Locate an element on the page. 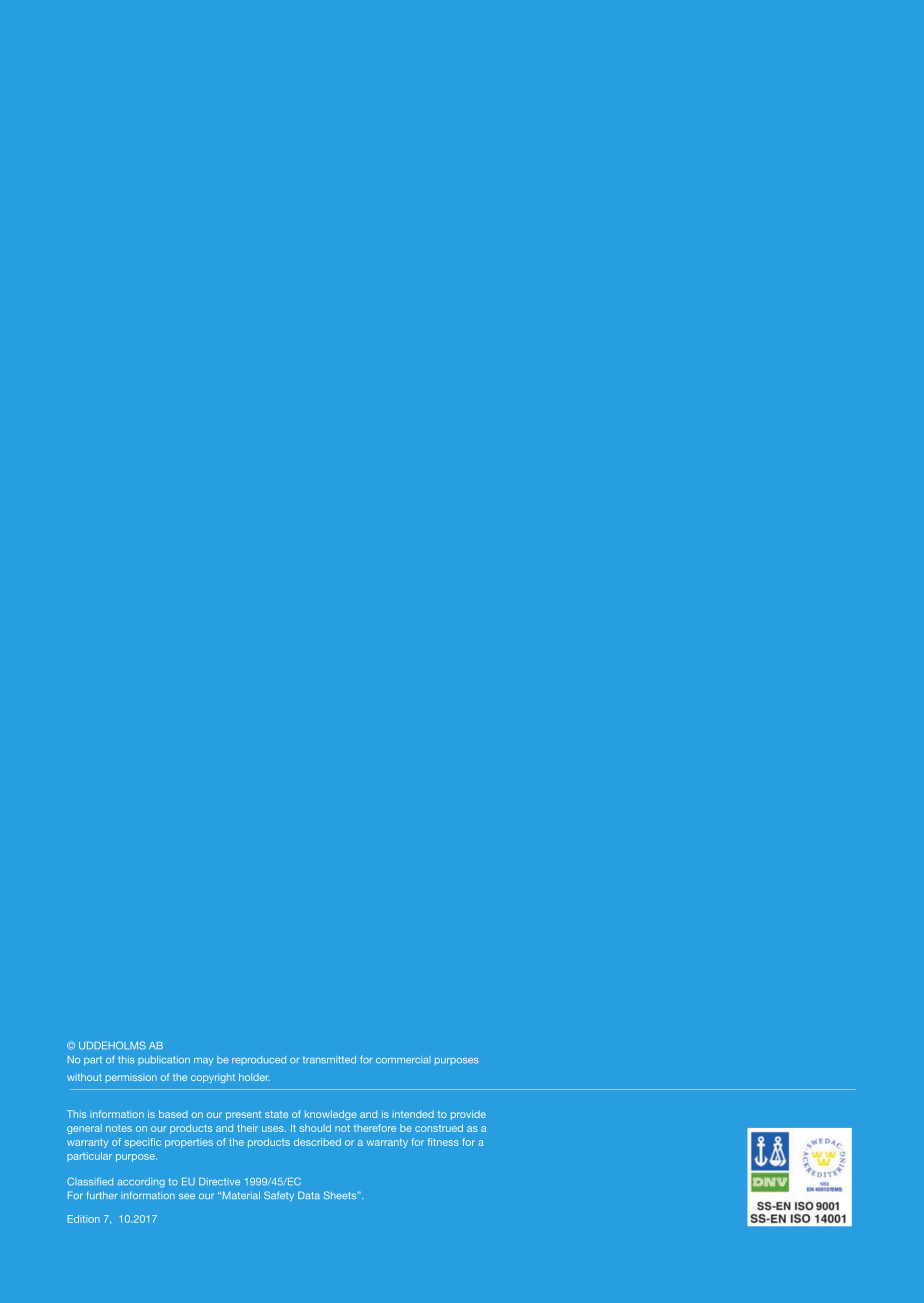  state is located at coordinates (276, 1114).
